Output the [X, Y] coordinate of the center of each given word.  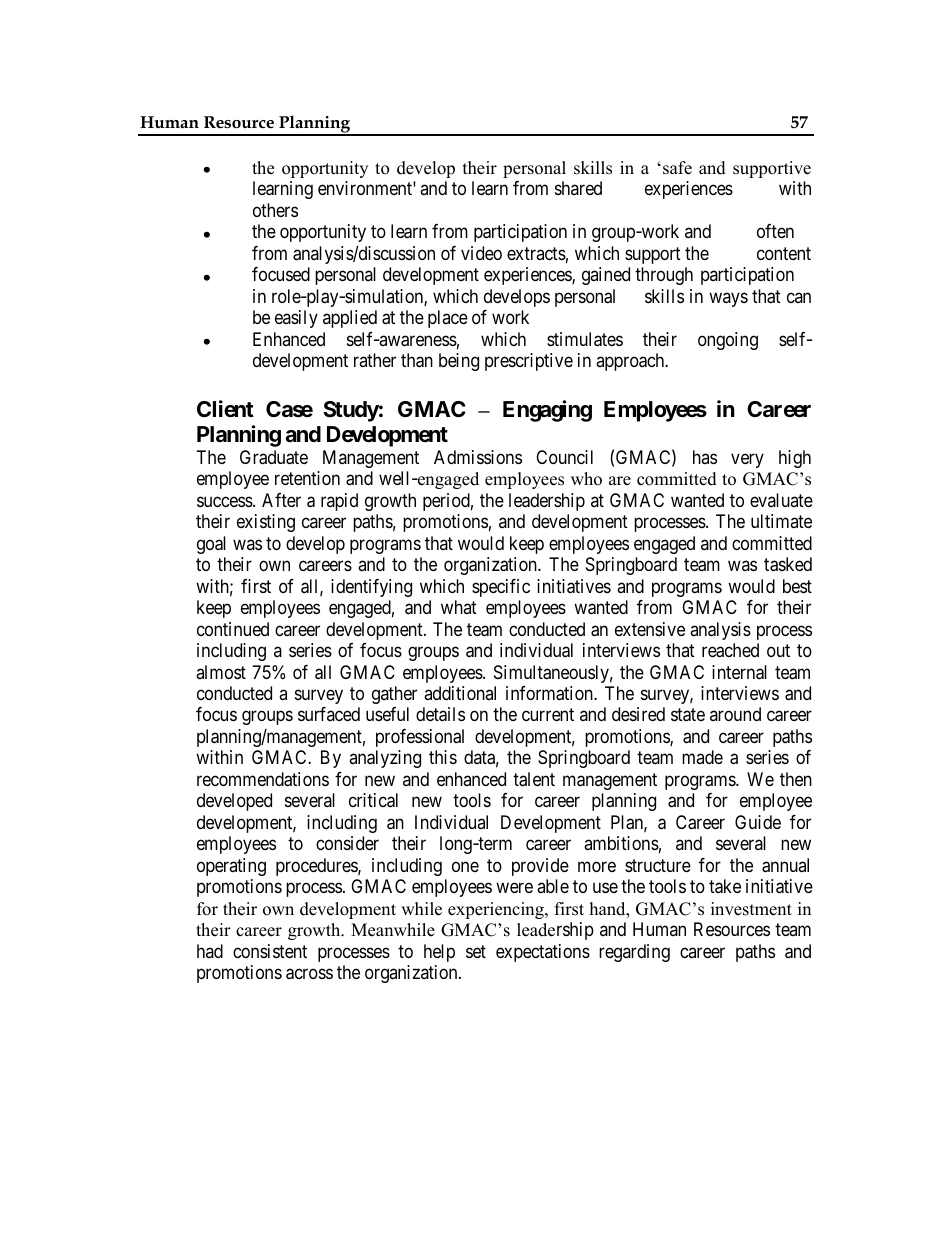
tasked [788, 564]
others [275, 210]
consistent [270, 951]
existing [266, 523]
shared [578, 188]
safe [677, 168]
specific [501, 588]
